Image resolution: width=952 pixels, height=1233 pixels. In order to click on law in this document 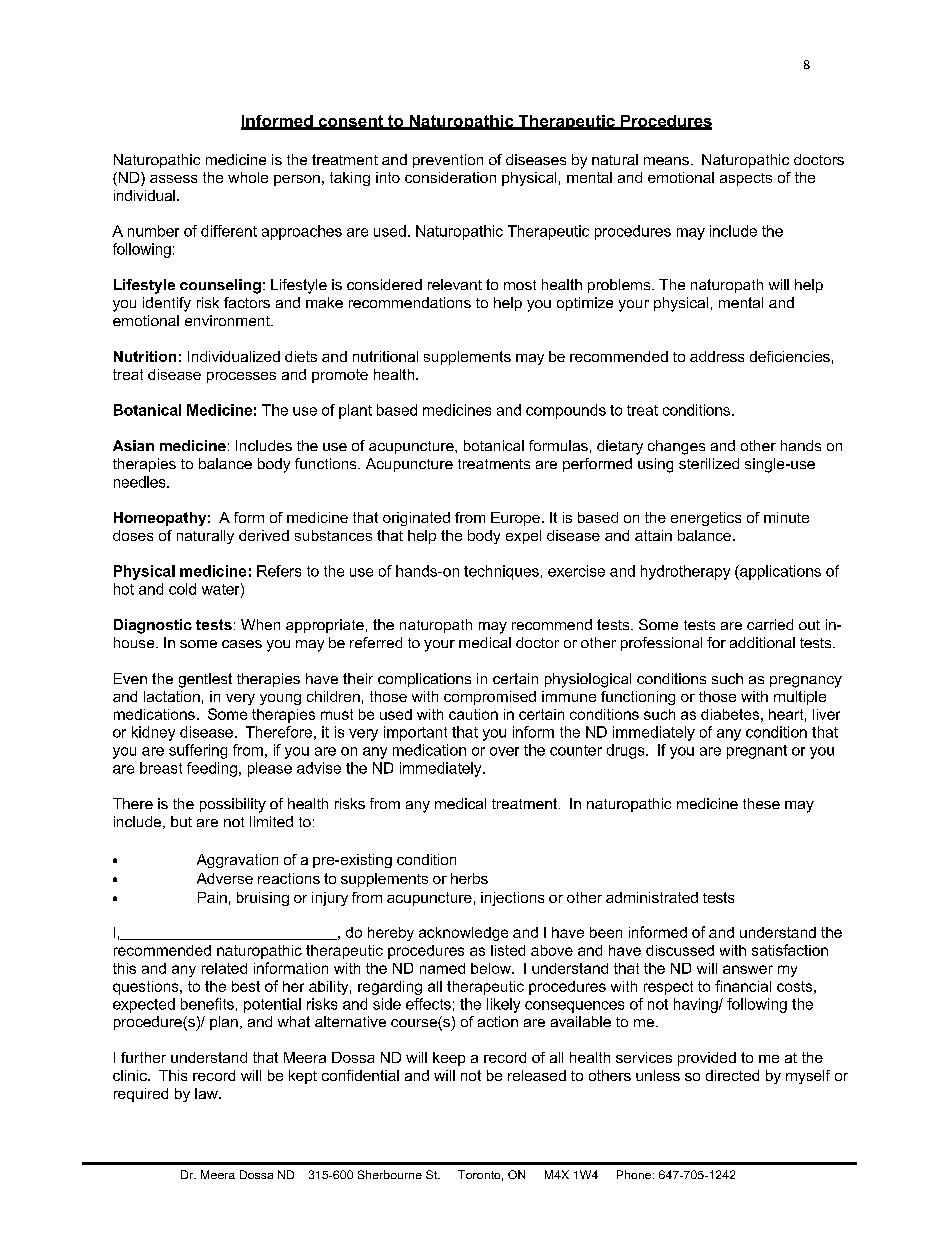, I will do `click(207, 1093)`.
